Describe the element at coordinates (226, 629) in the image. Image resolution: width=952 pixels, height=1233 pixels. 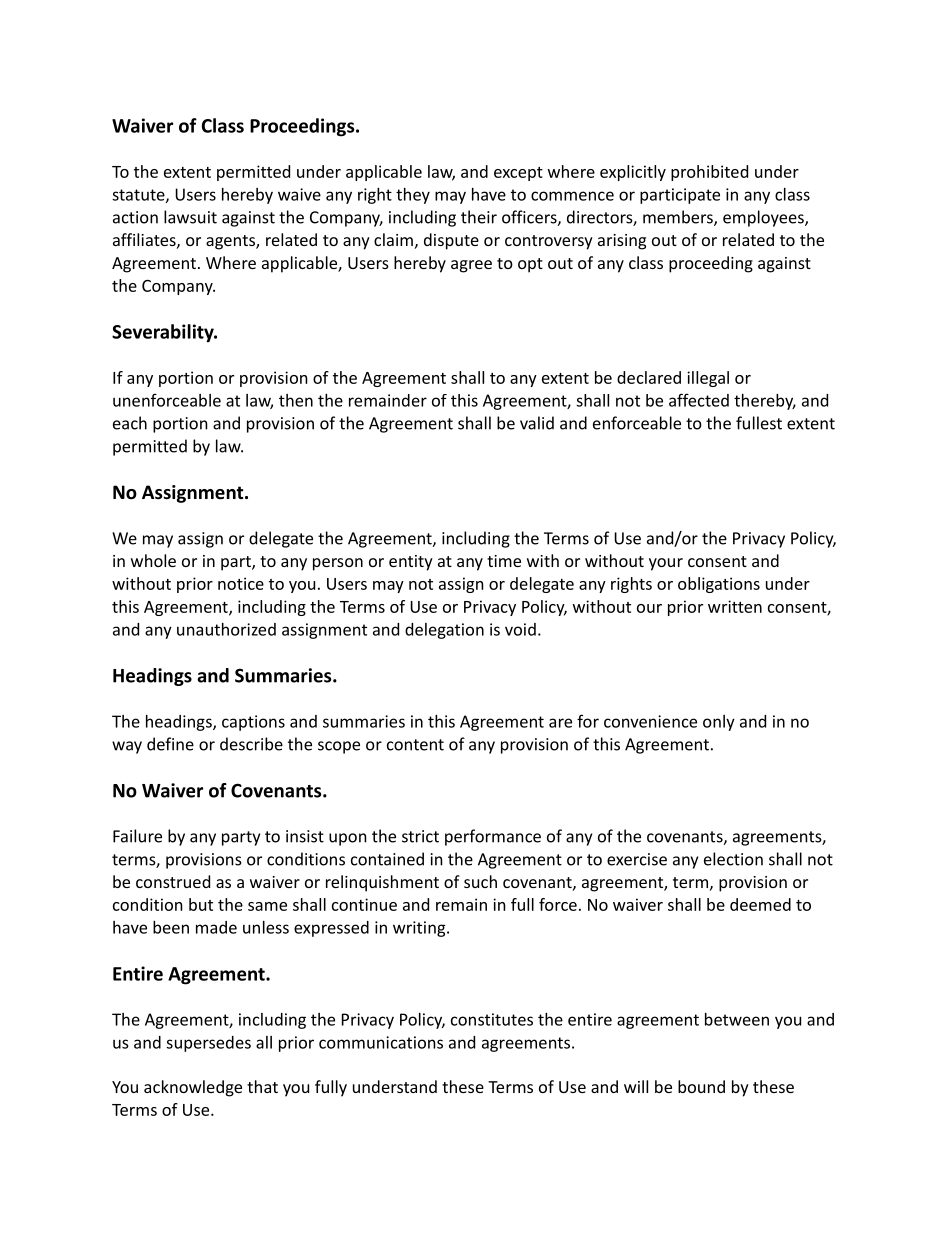
I see `unauthorized` at that location.
